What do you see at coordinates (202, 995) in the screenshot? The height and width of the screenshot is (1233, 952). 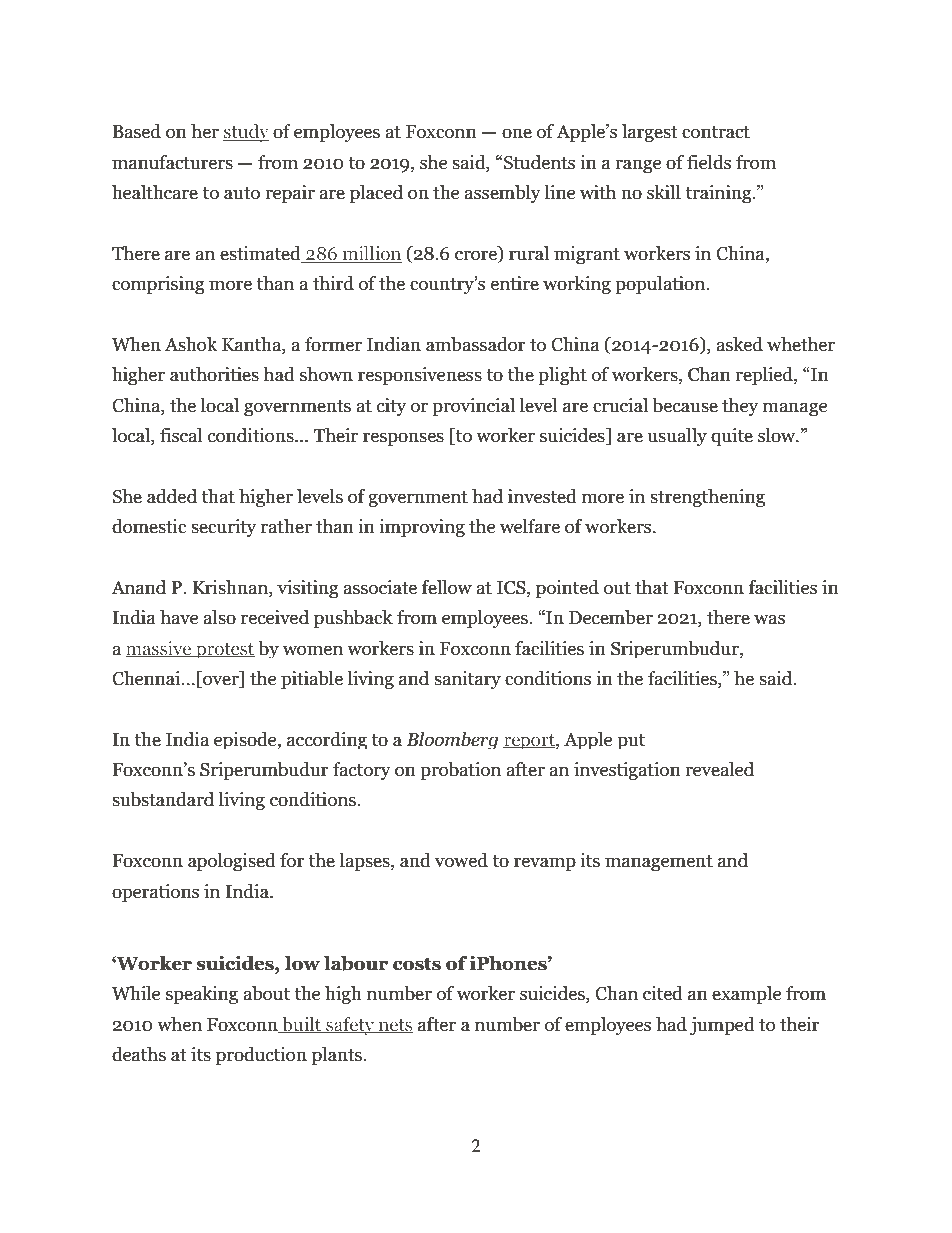 I see `speaking` at bounding box center [202, 995].
